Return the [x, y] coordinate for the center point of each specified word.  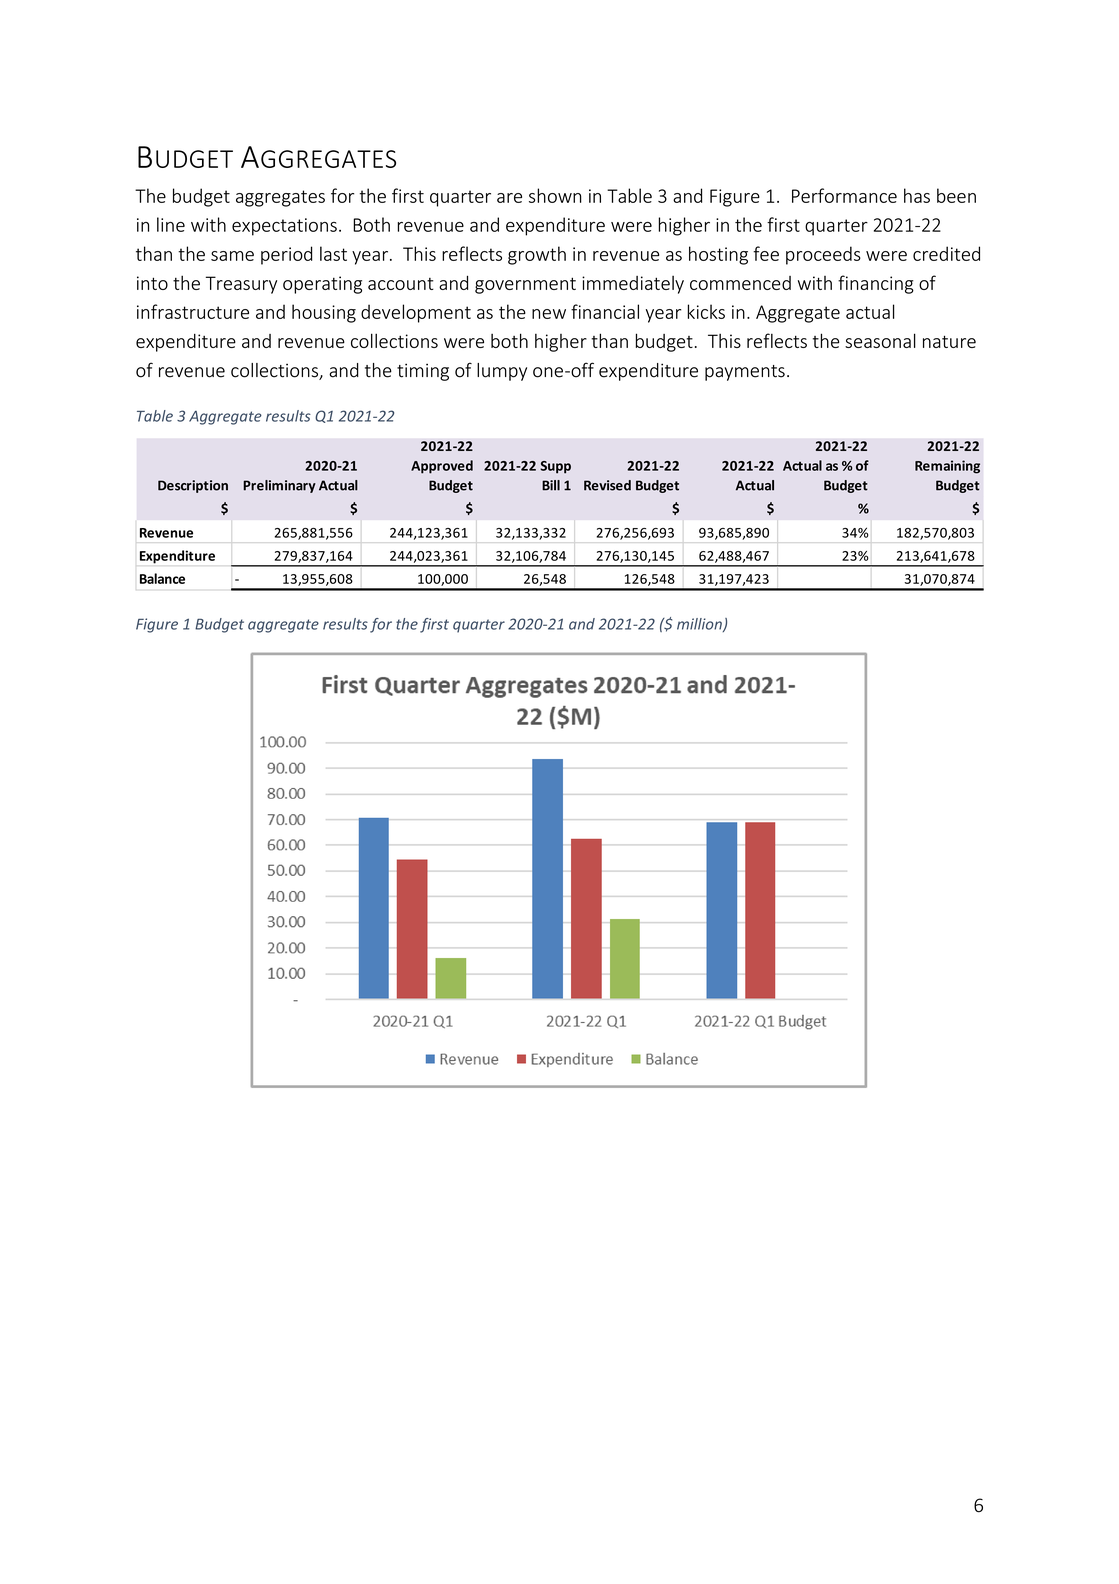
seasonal [880, 340]
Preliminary [279, 486]
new [549, 314]
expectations [284, 227]
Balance [162, 578]
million [700, 625]
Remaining [947, 467]
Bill [551, 485]
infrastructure [193, 311]
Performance [844, 195]
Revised [607, 485]
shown [555, 195]
